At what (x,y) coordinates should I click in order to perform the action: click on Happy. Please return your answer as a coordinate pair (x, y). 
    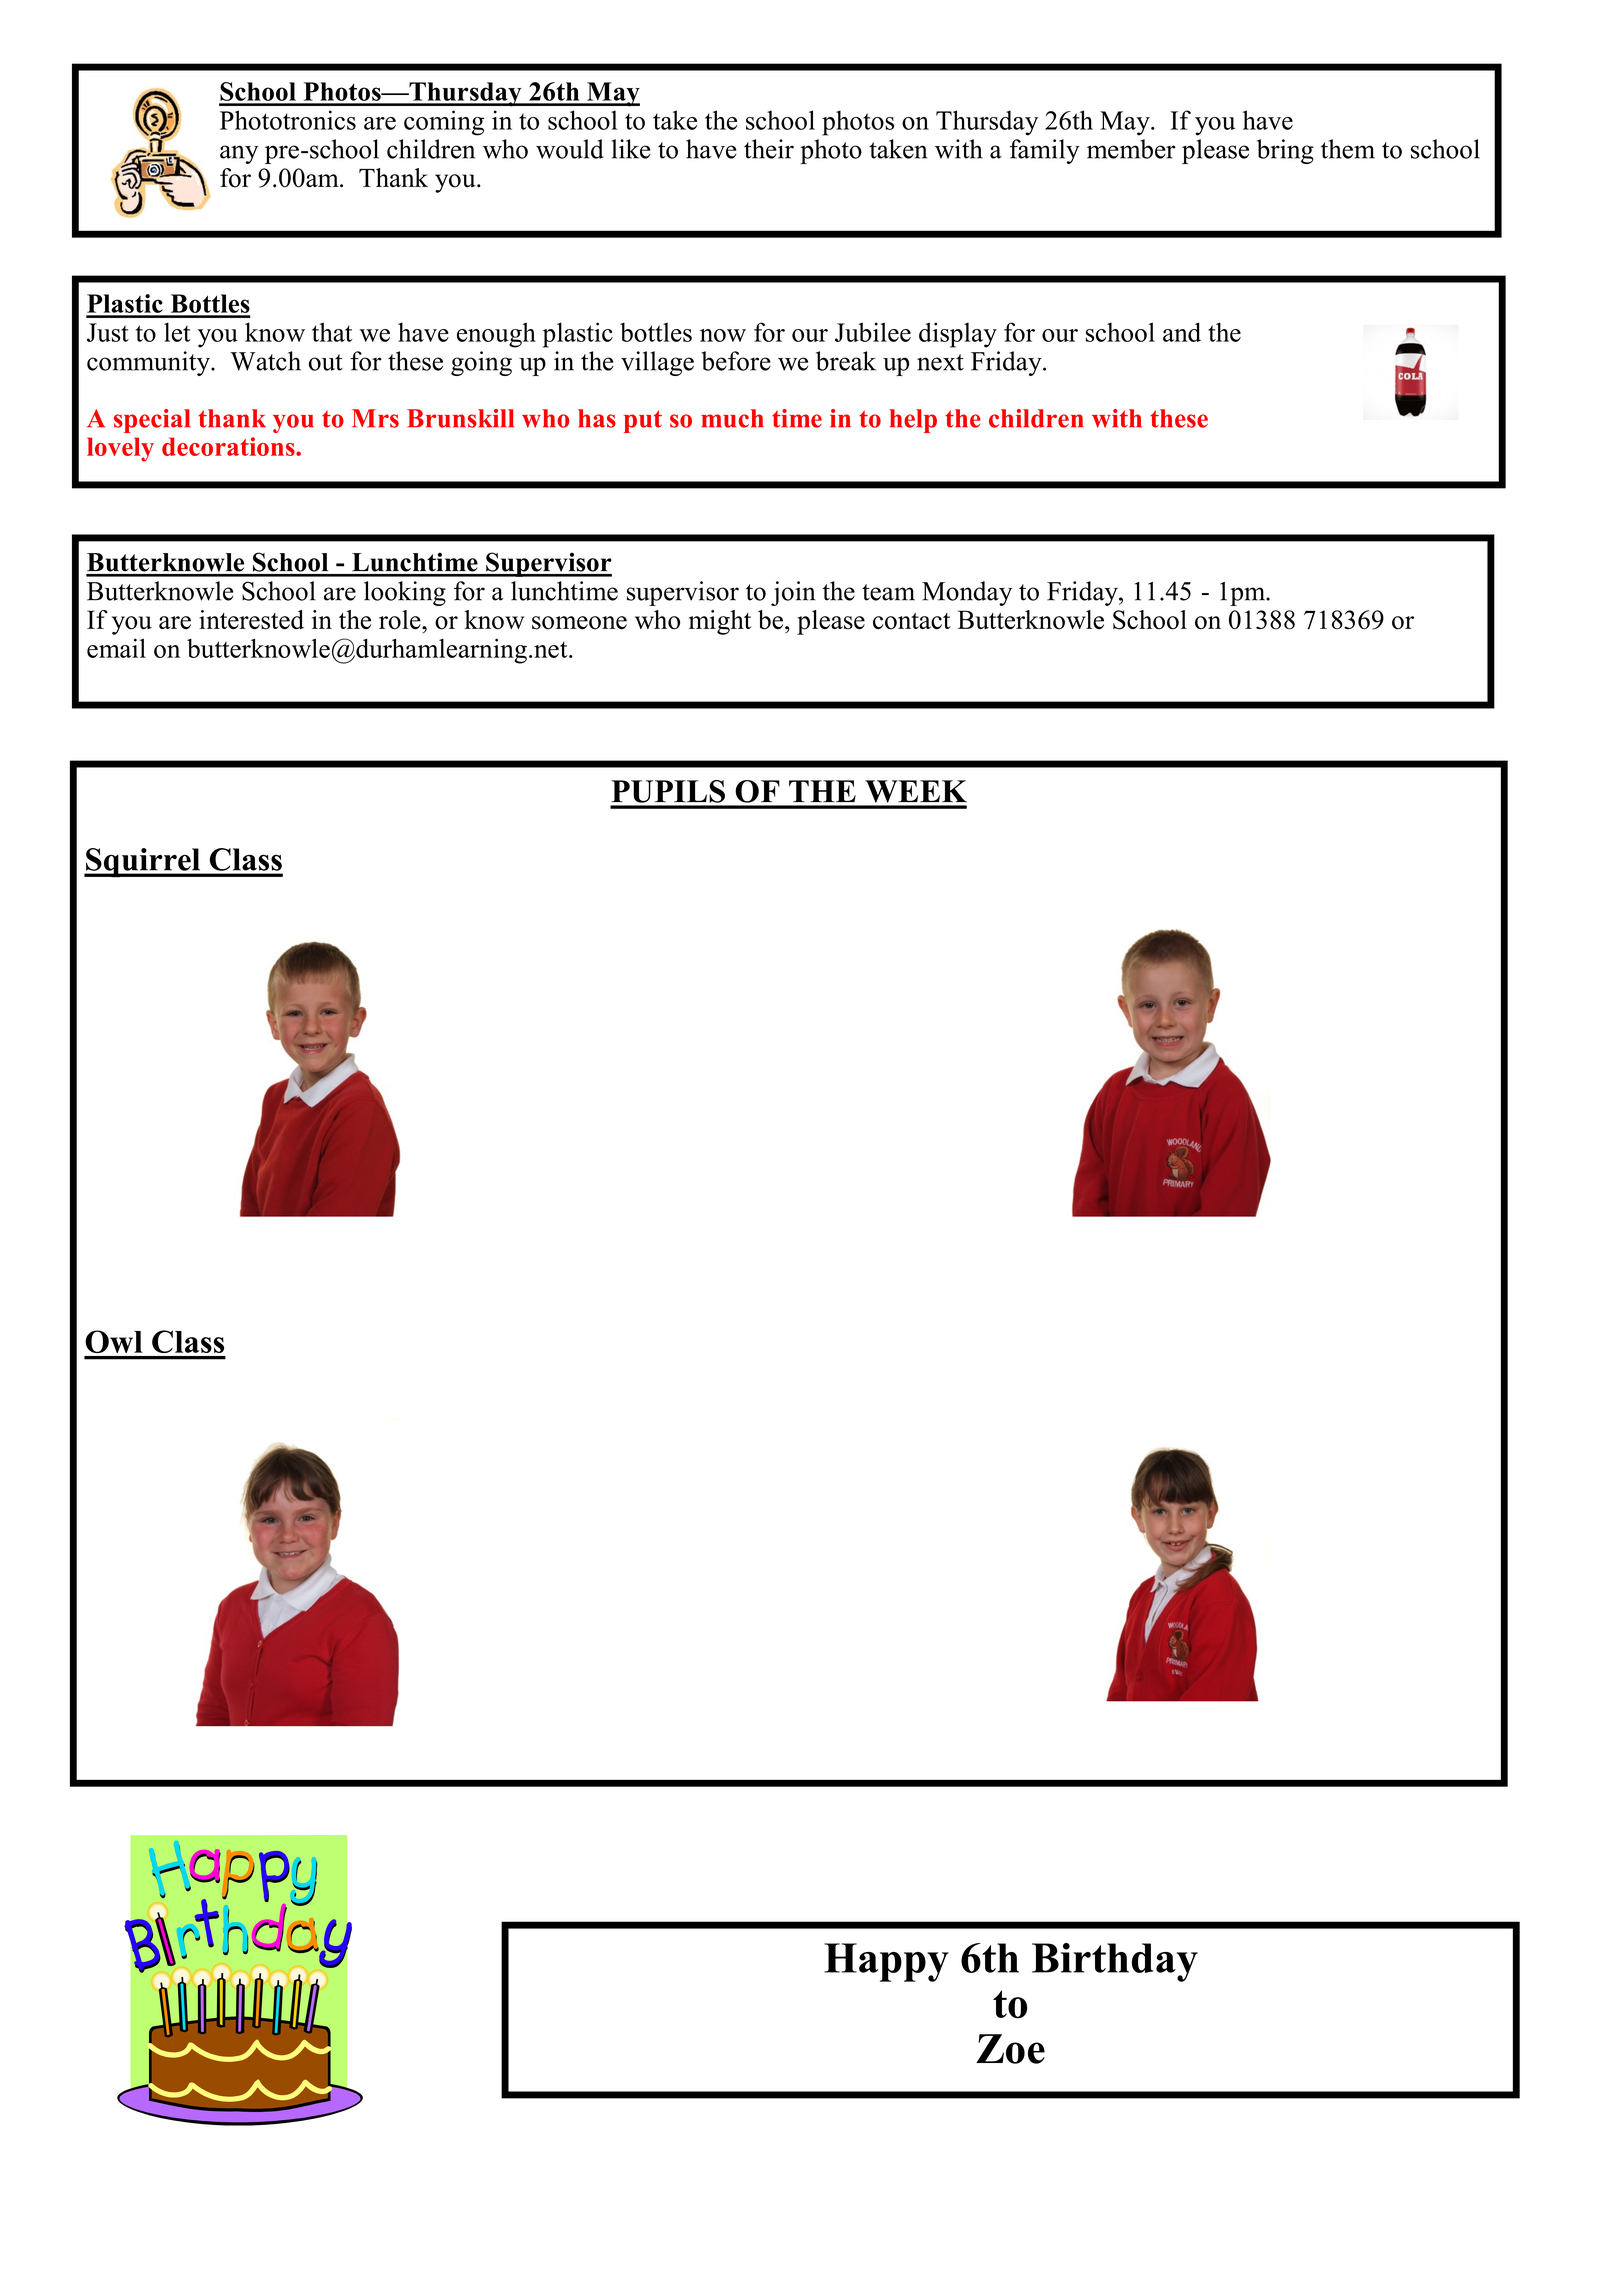
    Looking at the image, I should click on (886, 1962).
